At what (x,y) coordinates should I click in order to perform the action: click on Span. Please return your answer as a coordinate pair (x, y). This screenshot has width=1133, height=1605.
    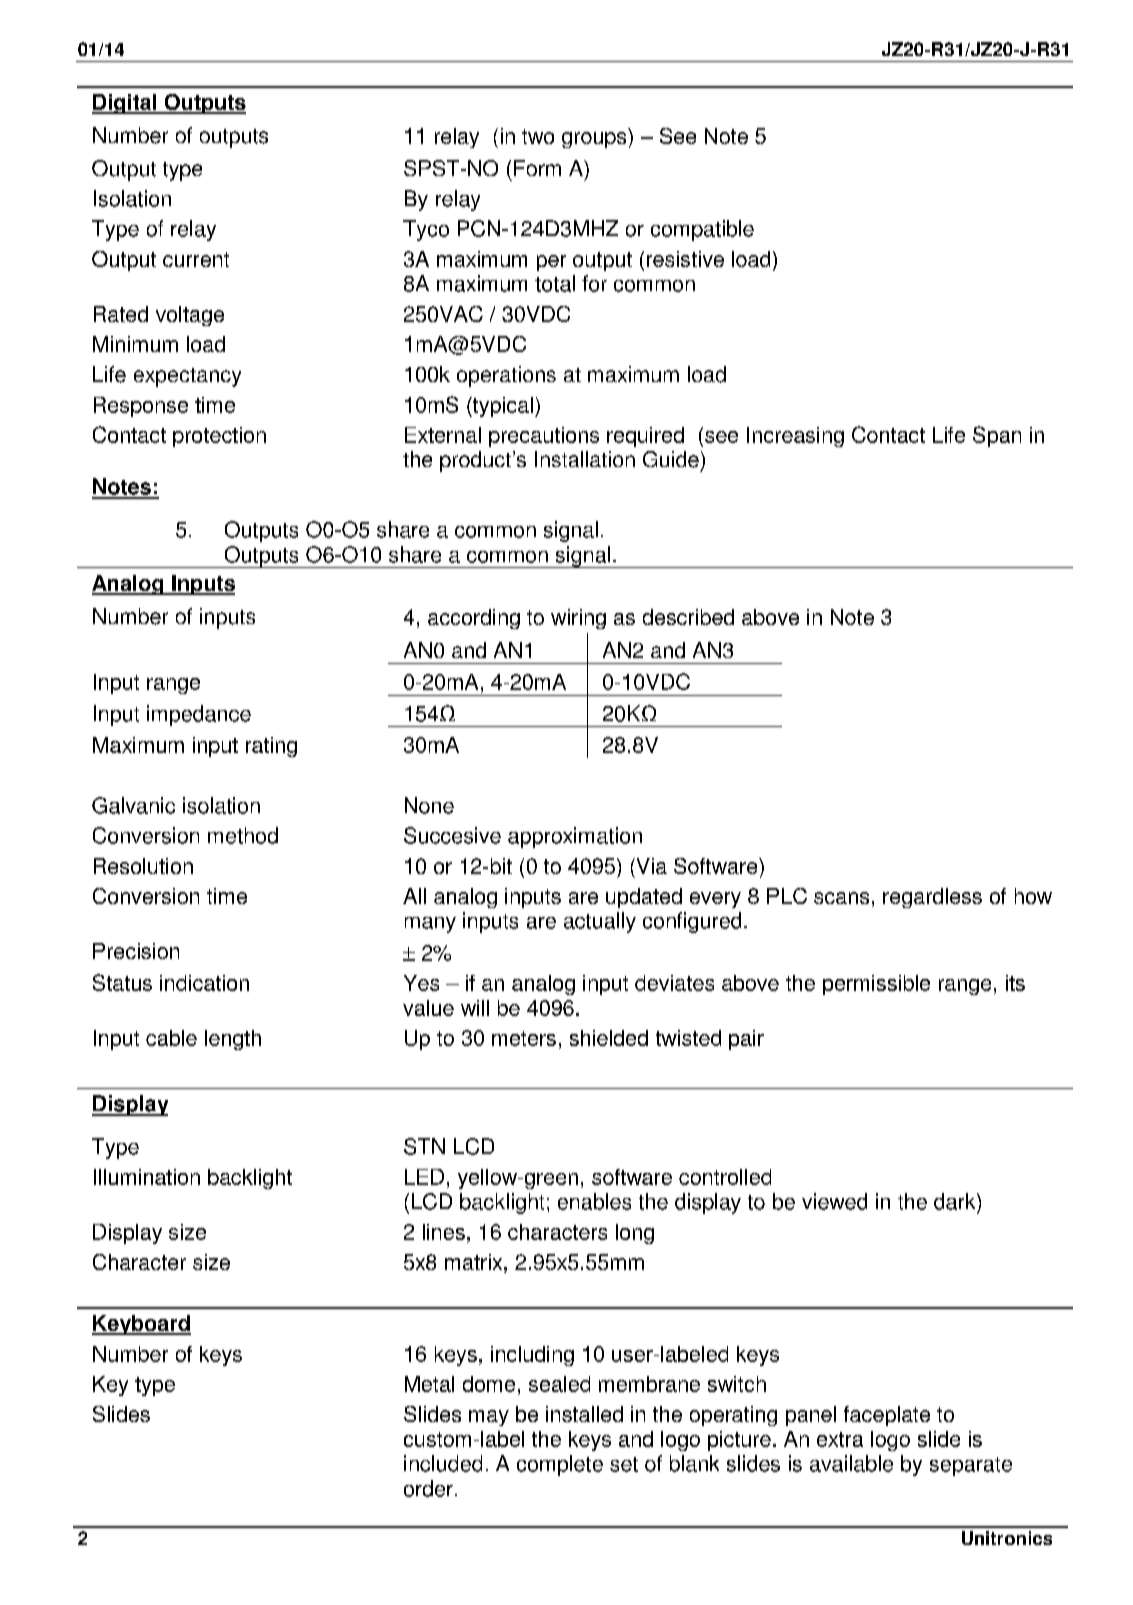
    Looking at the image, I should click on (997, 436).
